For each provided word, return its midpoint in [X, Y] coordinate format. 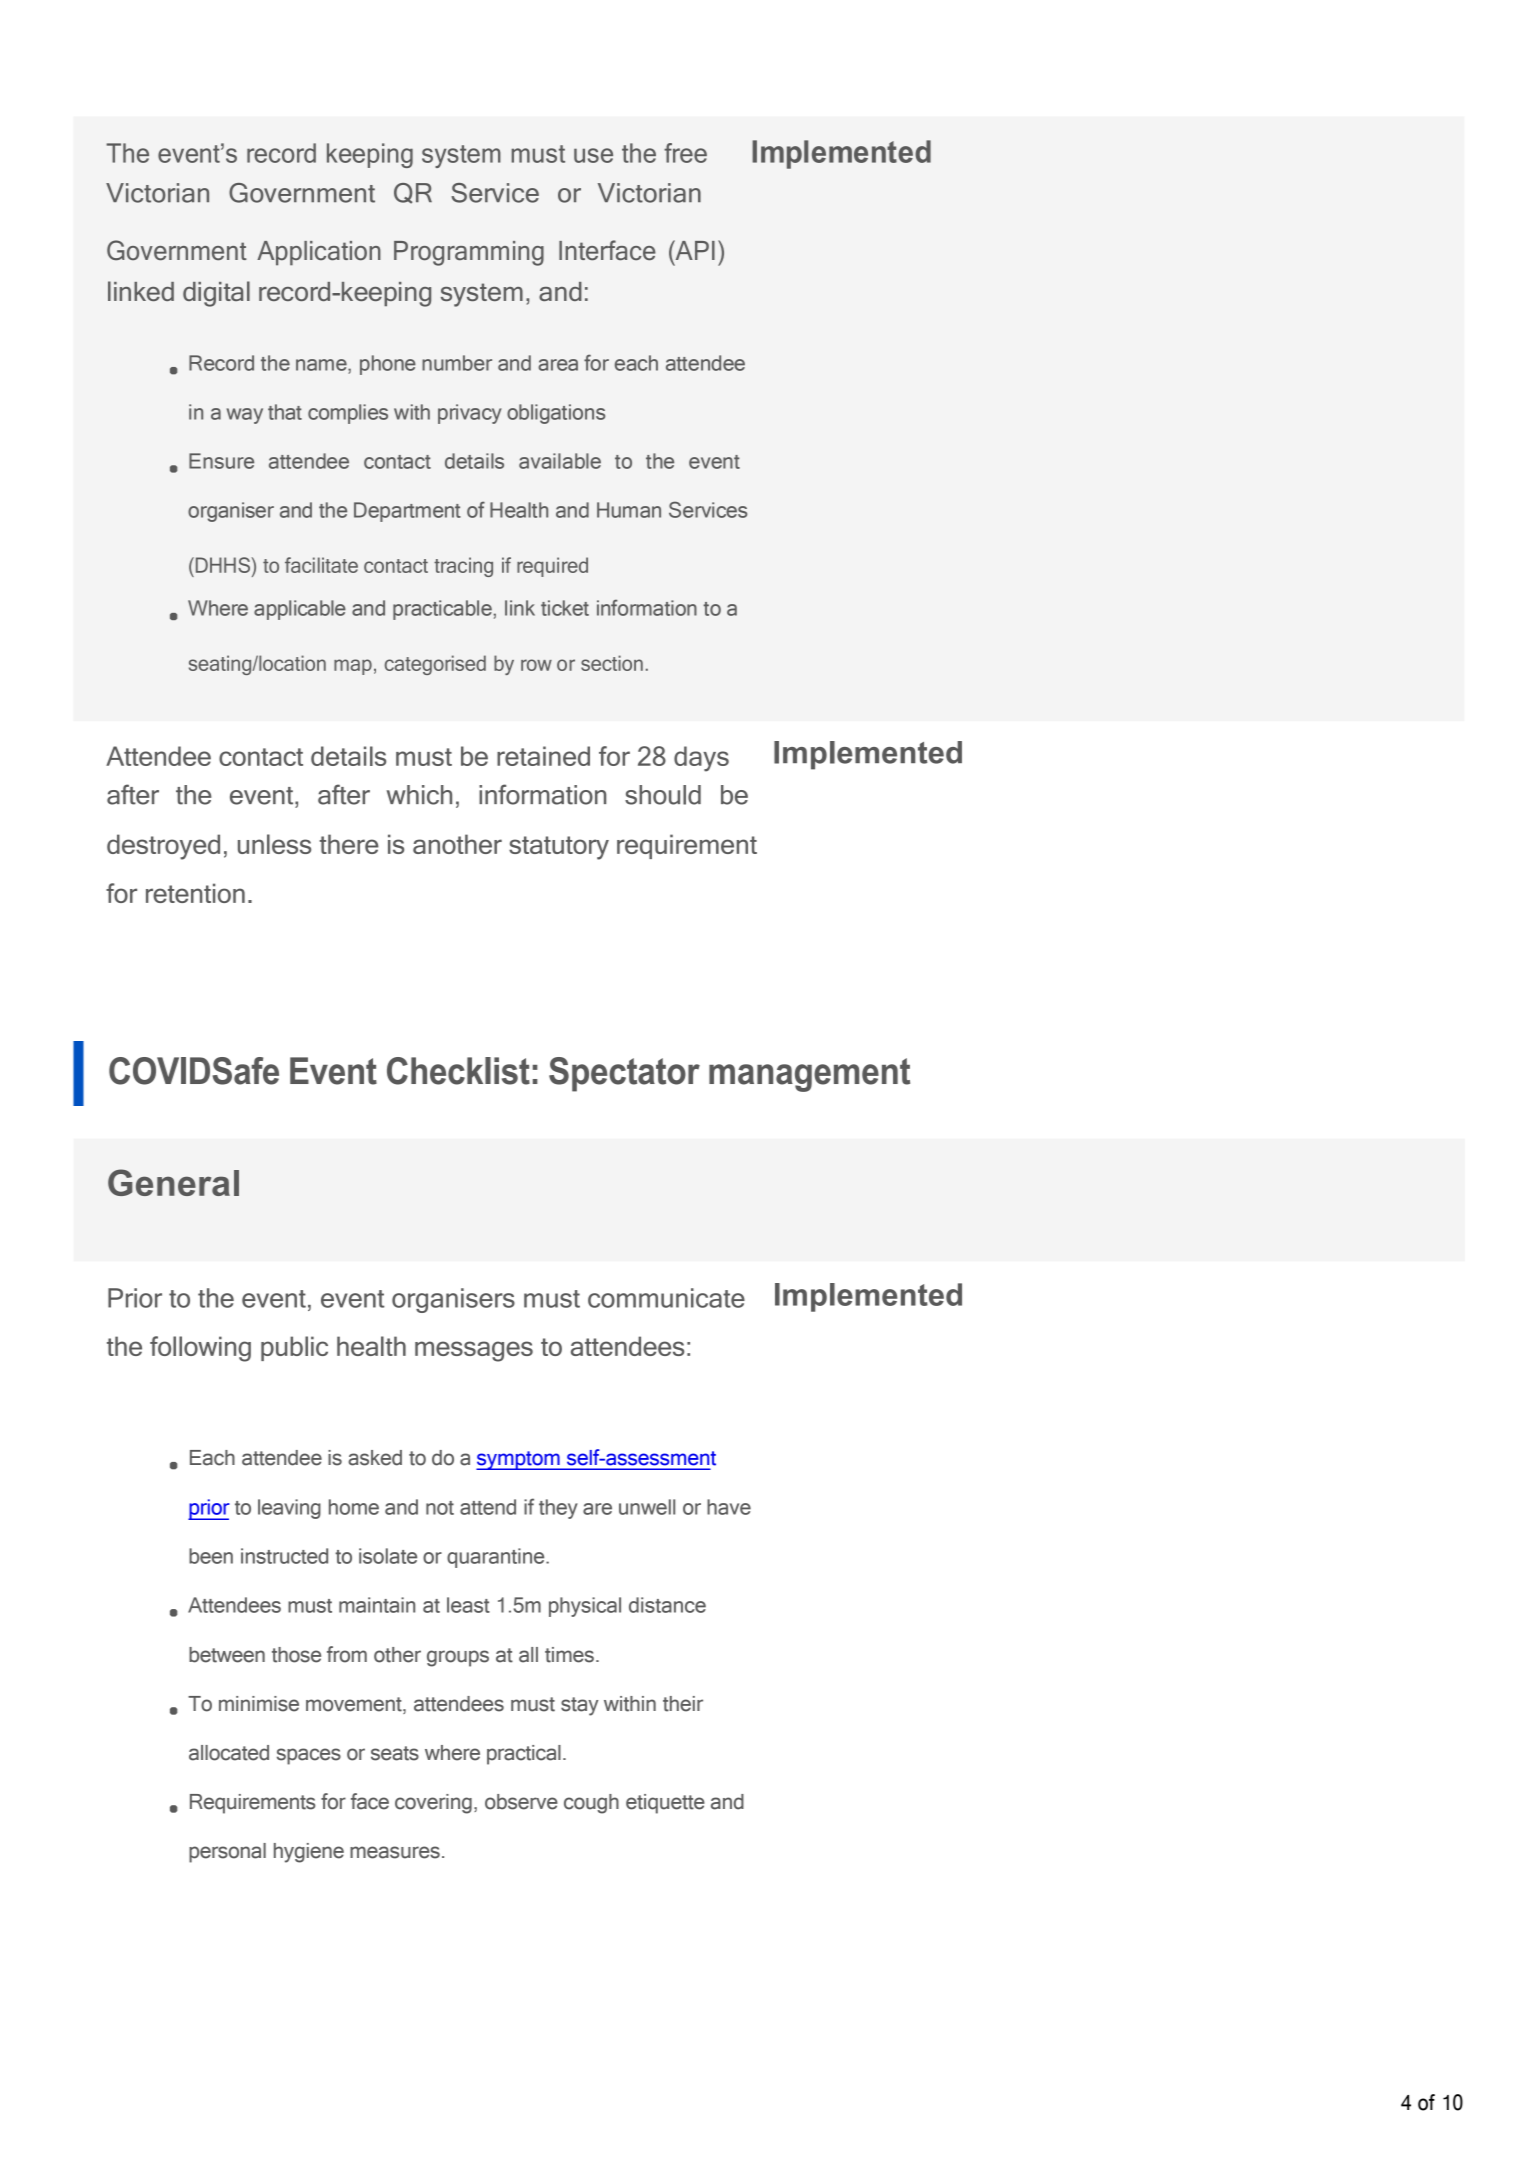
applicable [300, 610]
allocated [229, 1753]
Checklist [458, 1071]
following [200, 1349]
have [729, 1507]
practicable [442, 610]
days [701, 759]
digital [216, 294]
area [558, 365]
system [482, 295]
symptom [519, 1460]
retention [195, 893]
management [809, 1075]
